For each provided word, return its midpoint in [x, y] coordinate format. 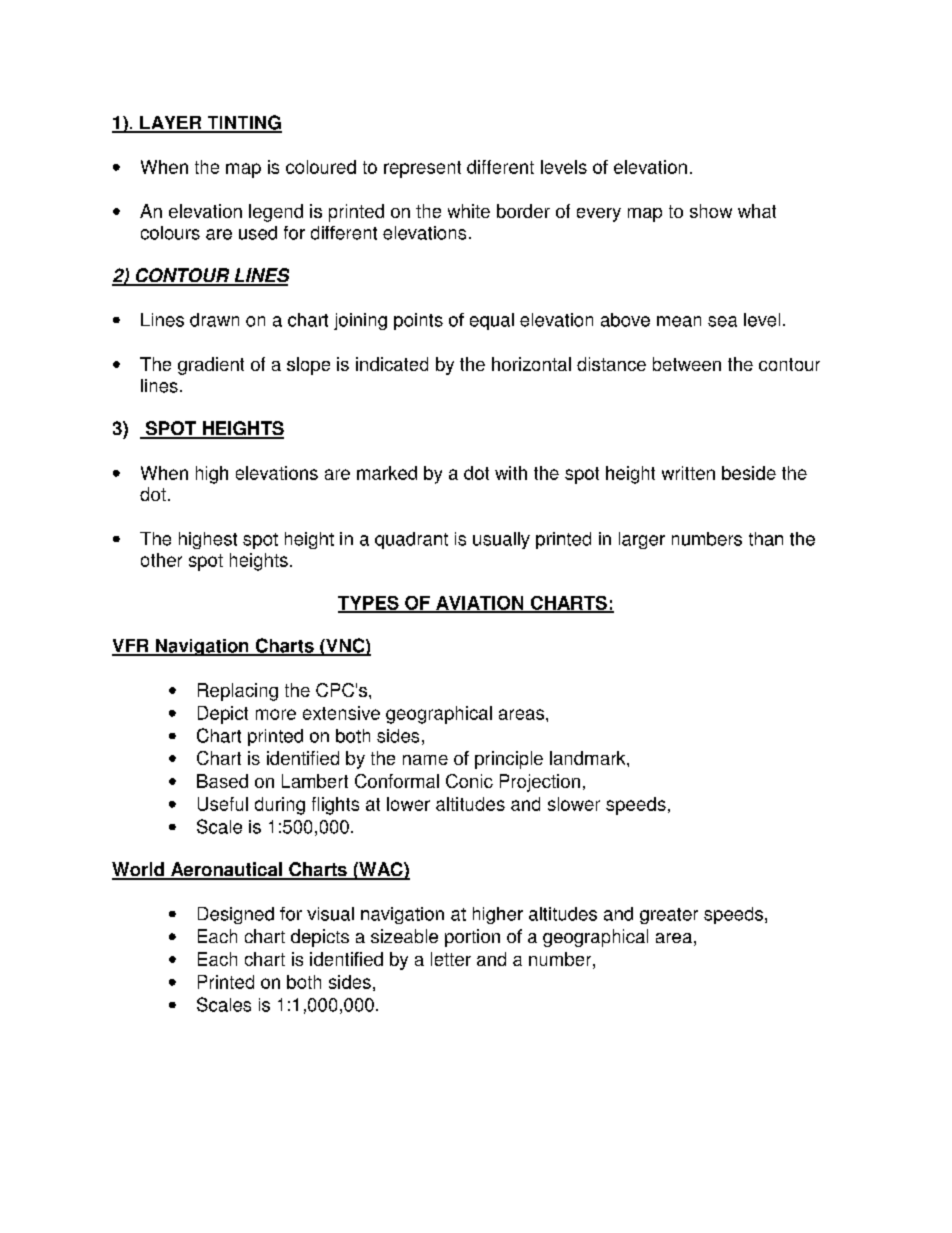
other [161, 560]
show [711, 211]
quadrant [411, 540]
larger [642, 540]
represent [422, 169]
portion [472, 938]
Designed [236, 915]
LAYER [171, 124]
